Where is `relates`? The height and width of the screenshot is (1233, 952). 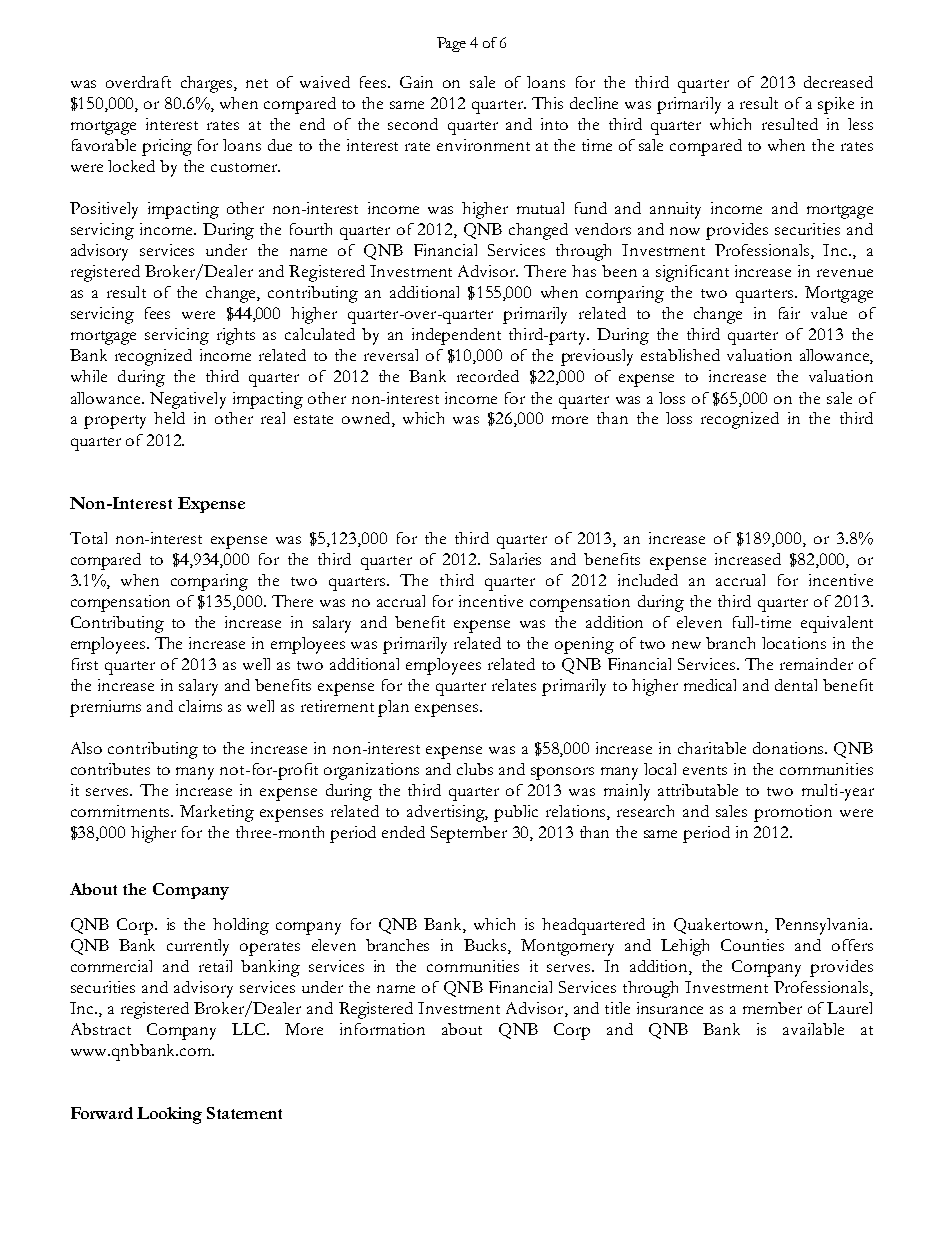 relates is located at coordinates (514, 685).
